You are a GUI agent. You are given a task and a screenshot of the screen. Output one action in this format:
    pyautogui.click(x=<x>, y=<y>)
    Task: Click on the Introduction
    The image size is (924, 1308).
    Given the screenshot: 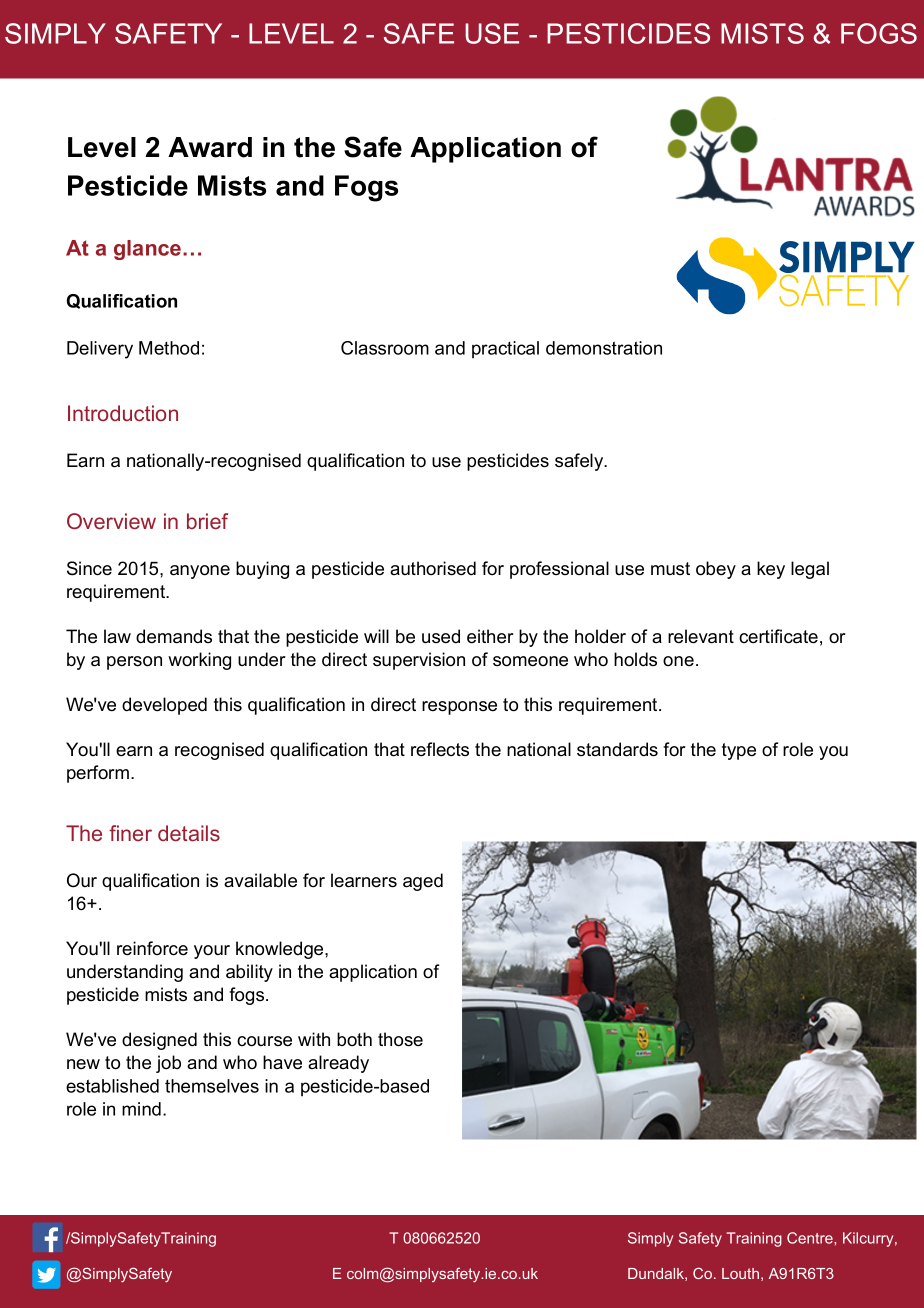 What is the action you would take?
    pyautogui.click(x=123, y=413)
